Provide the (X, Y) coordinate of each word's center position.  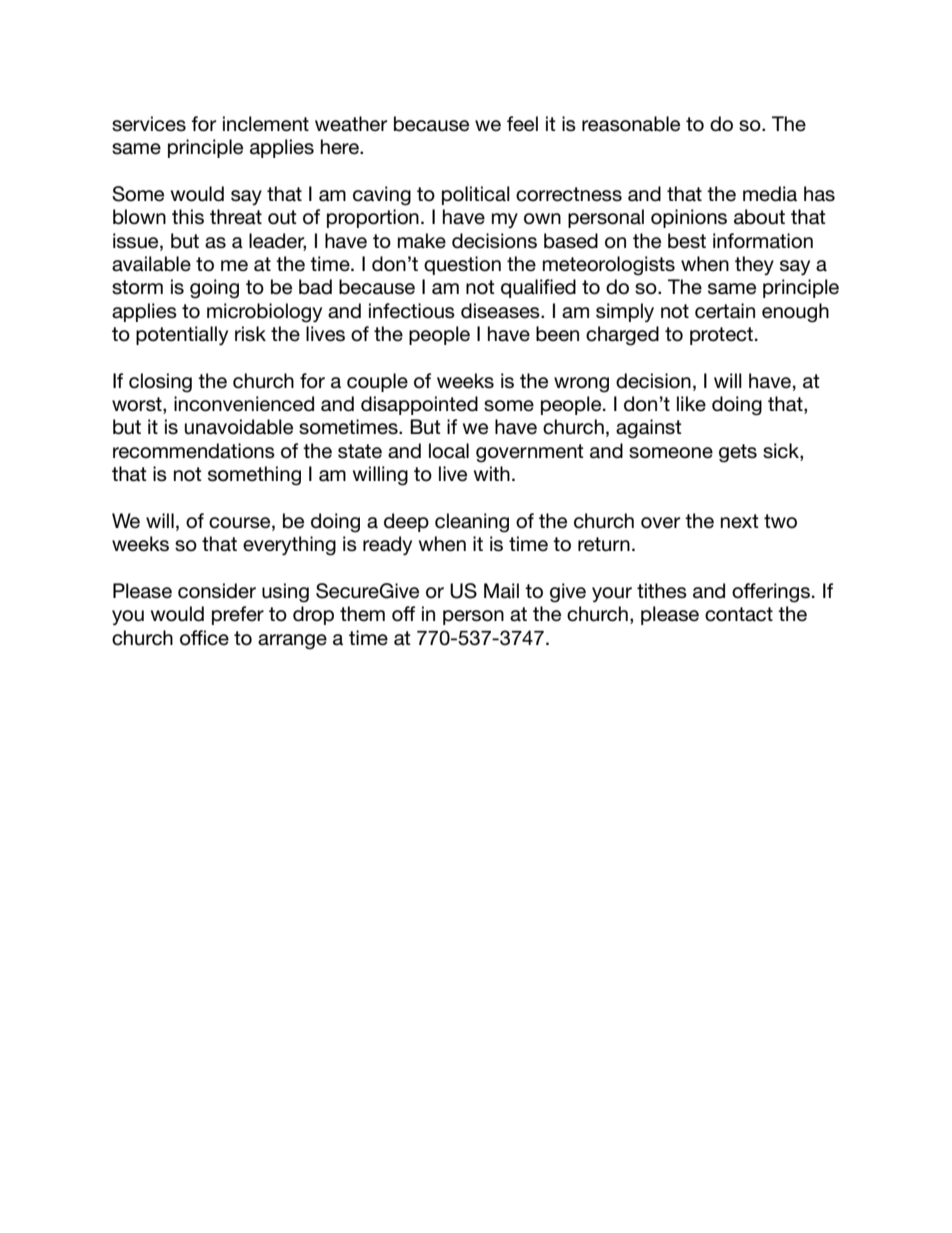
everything (289, 546)
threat (236, 217)
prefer (238, 615)
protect (721, 336)
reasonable (631, 124)
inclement (266, 124)
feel (522, 124)
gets (738, 453)
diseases (501, 311)
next (740, 521)
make (422, 241)
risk (250, 334)
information (763, 241)
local (449, 451)
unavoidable (239, 427)
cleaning (472, 523)
